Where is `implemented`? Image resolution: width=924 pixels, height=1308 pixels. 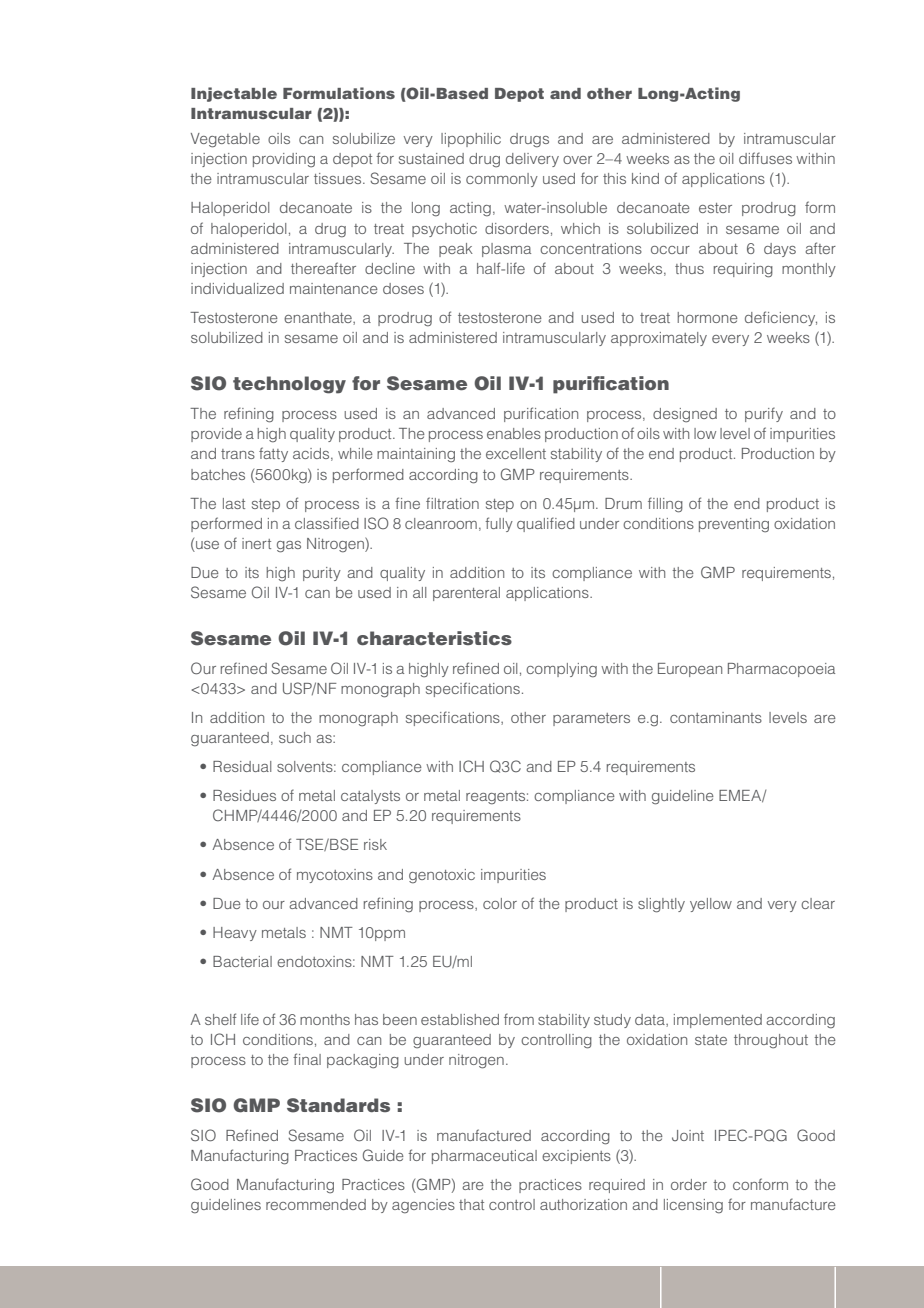
implemented is located at coordinates (718, 1021).
